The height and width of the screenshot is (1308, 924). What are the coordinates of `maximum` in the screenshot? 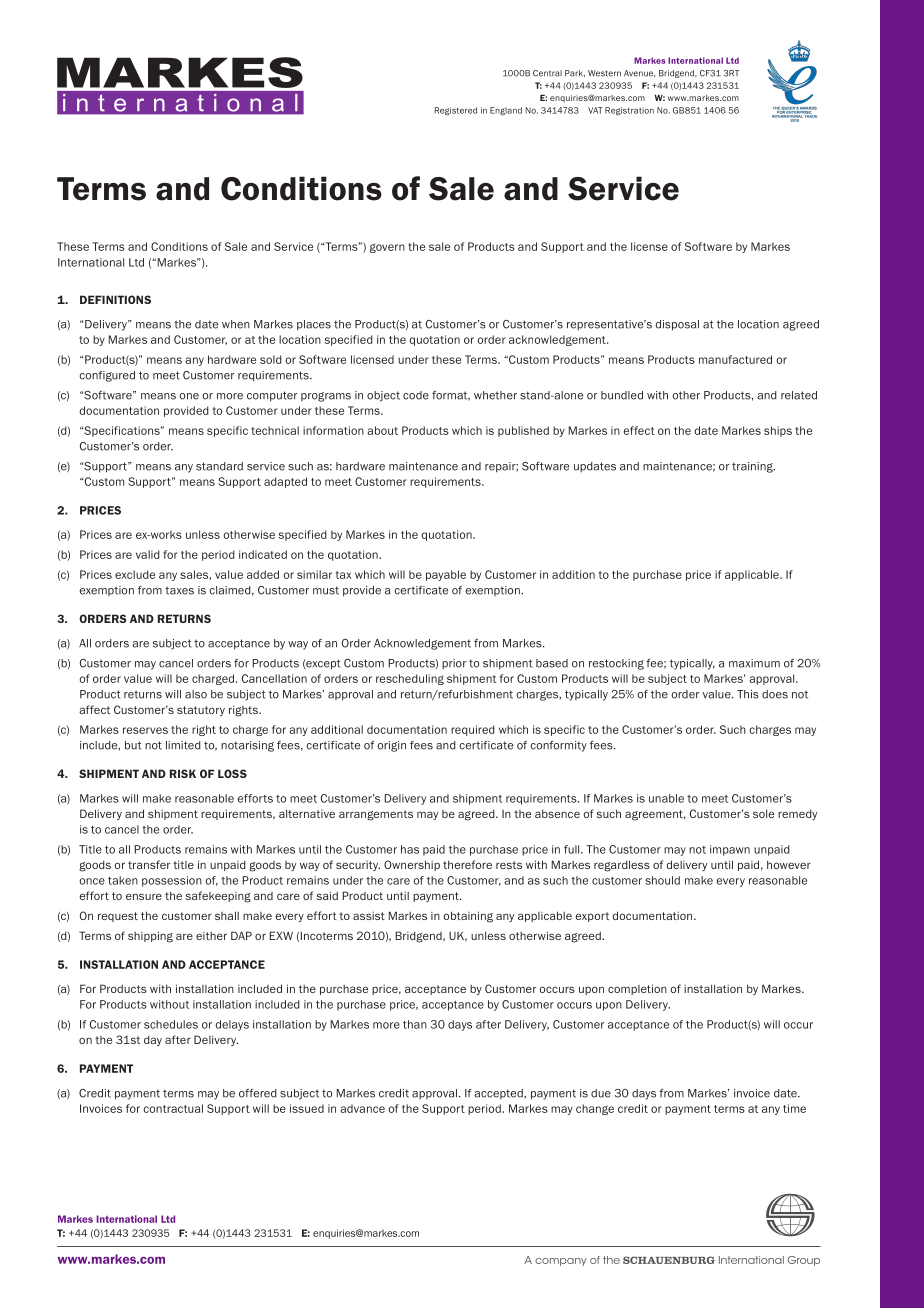 It's located at (754, 663).
